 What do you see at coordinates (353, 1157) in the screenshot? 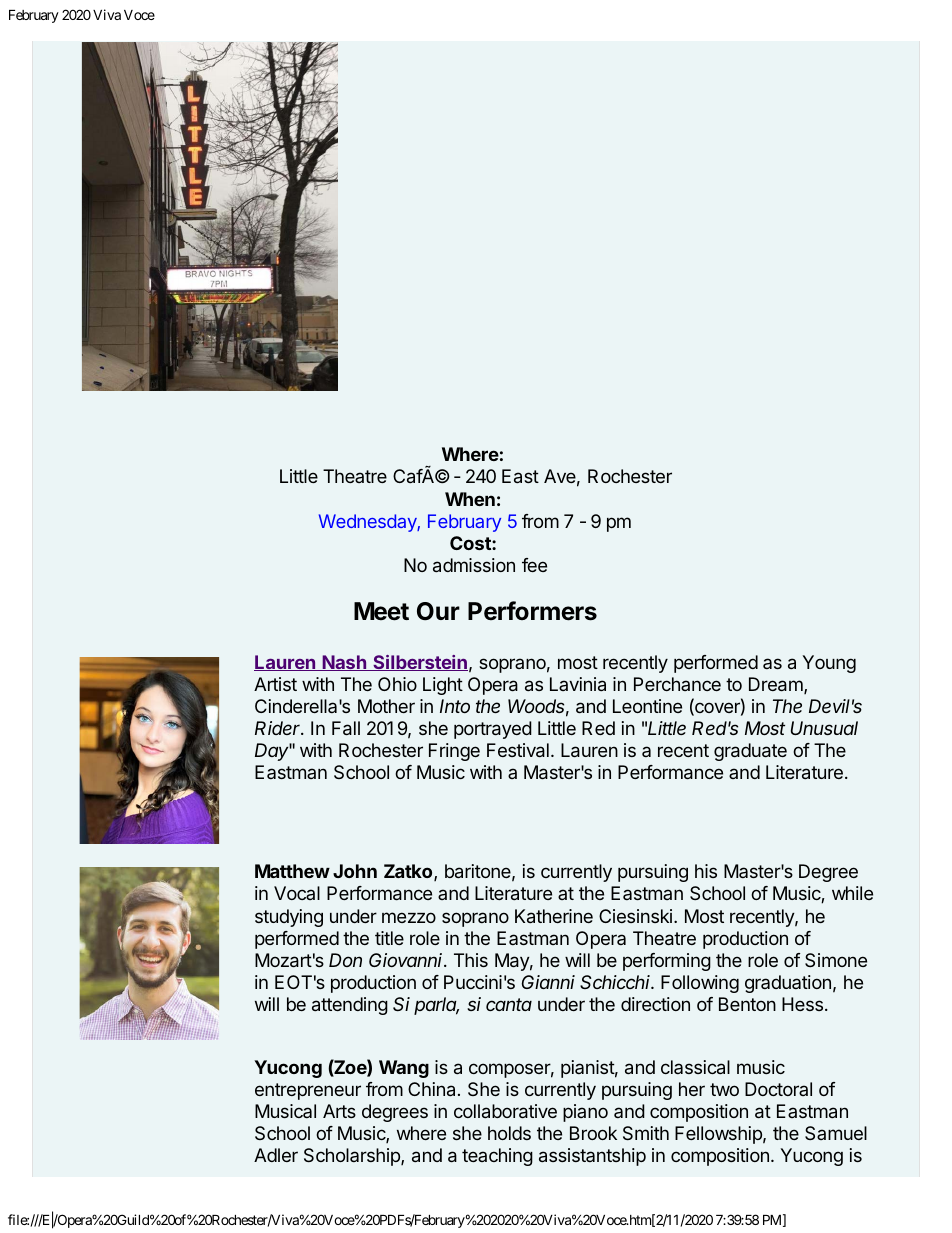
I see `Scholarship` at bounding box center [353, 1157].
